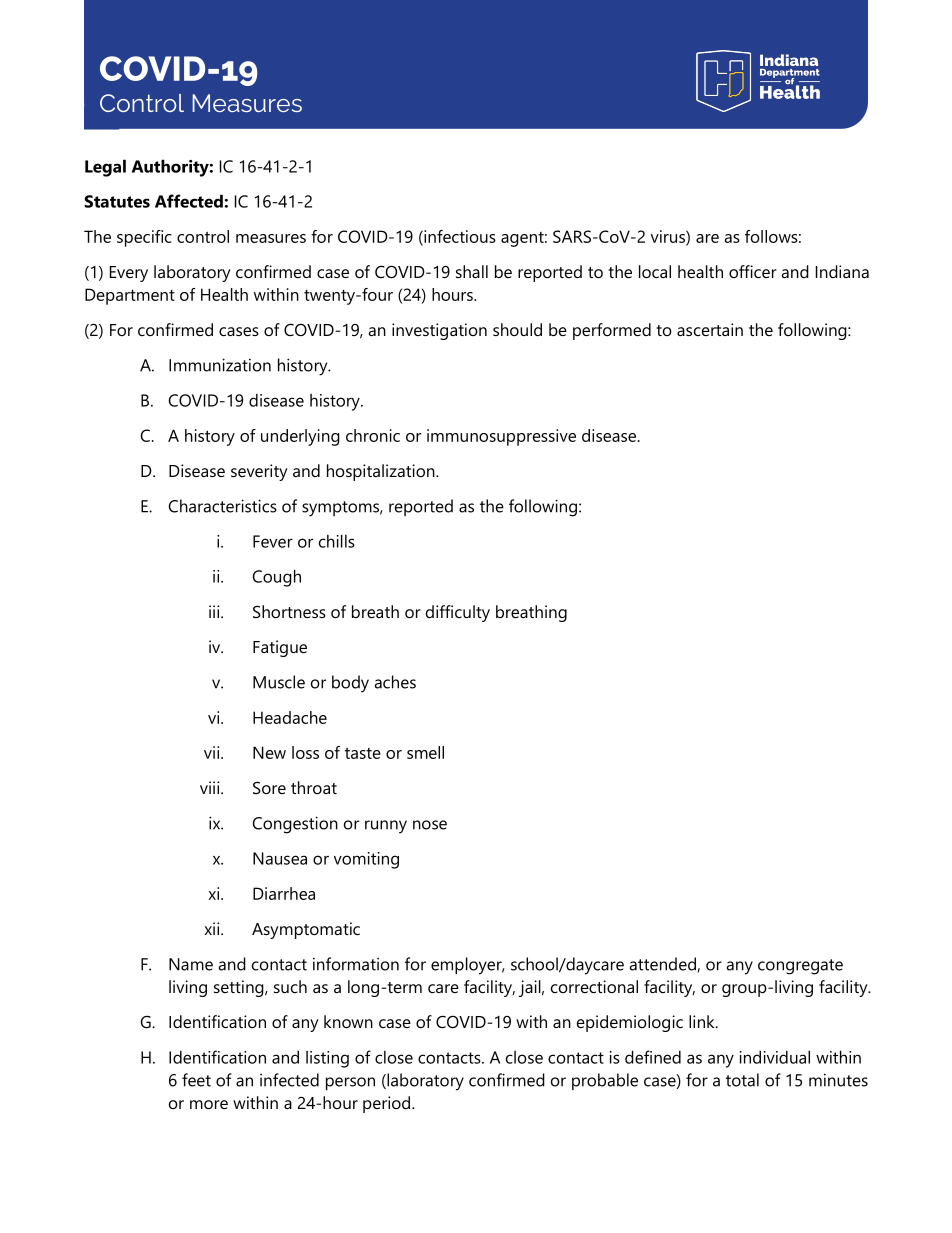 This screenshot has height=1233, width=952. Describe the element at coordinates (501, 437) in the screenshot. I see `immunosuppressive` at that location.
